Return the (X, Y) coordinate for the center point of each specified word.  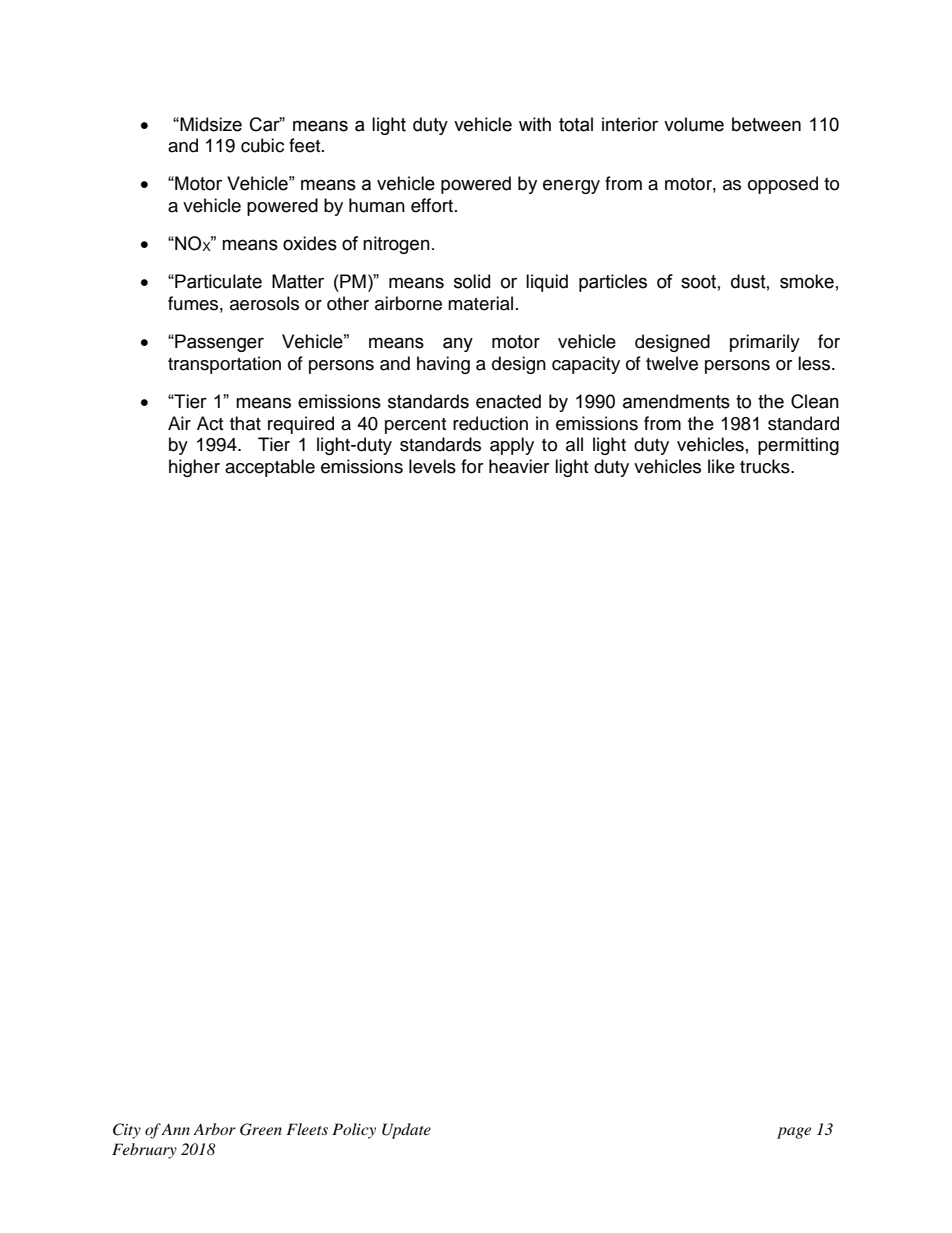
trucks (766, 466)
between (766, 124)
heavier (519, 466)
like (721, 466)
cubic (262, 145)
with (535, 124)
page (794, 1133)
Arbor (214, 1129)
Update (406, 1131)
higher (194, 468)
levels (432, 466)
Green (261, 1129)
